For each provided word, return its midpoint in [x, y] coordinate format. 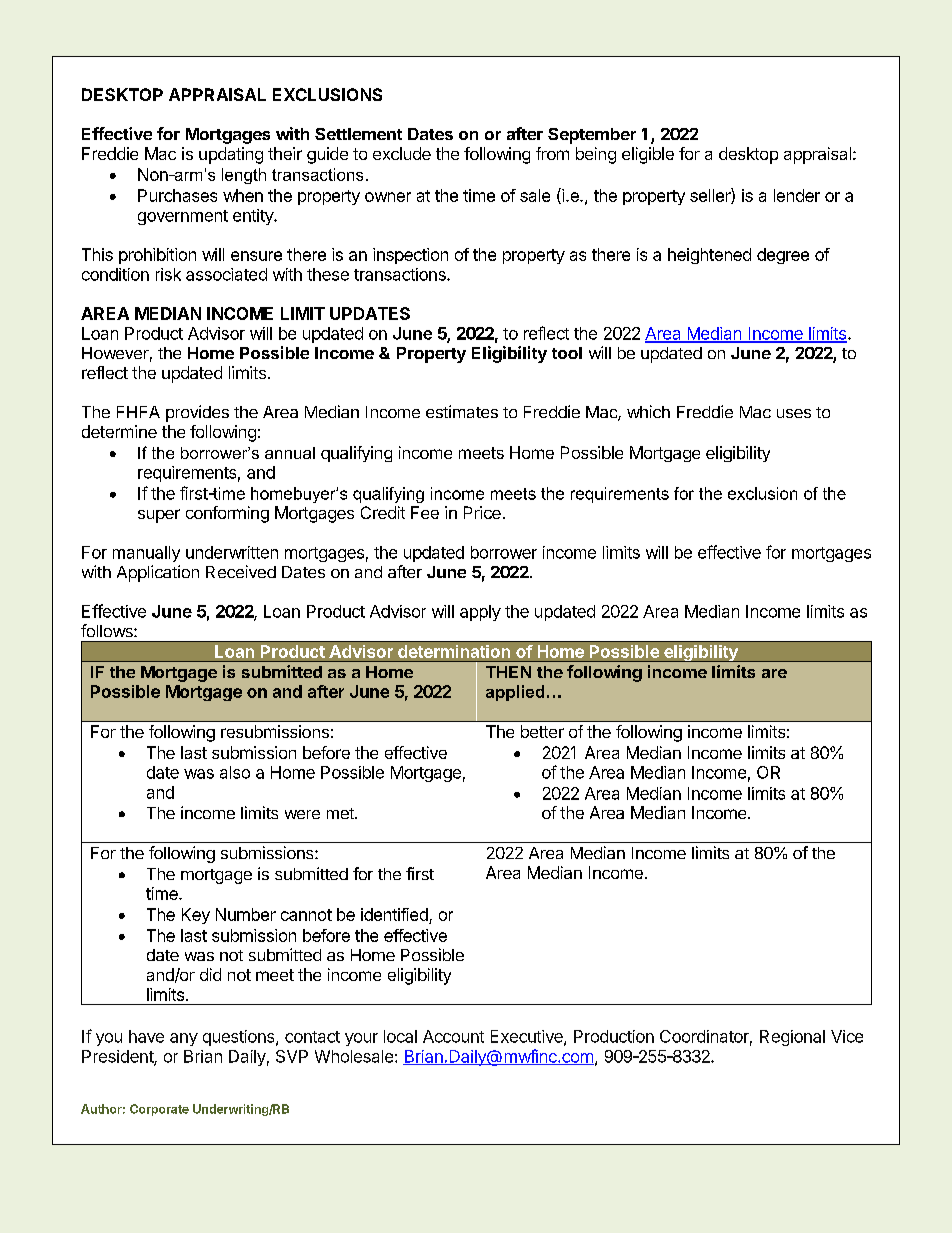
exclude [402, 153]
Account [453, 1036]
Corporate [159, 1110]
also [235, 772]
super [159, 516]
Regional [792, 1038]
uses [794, 413]
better [542, 731]
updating [231, 155]
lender [797, 195]
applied [515, 693]
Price [482, 512]
